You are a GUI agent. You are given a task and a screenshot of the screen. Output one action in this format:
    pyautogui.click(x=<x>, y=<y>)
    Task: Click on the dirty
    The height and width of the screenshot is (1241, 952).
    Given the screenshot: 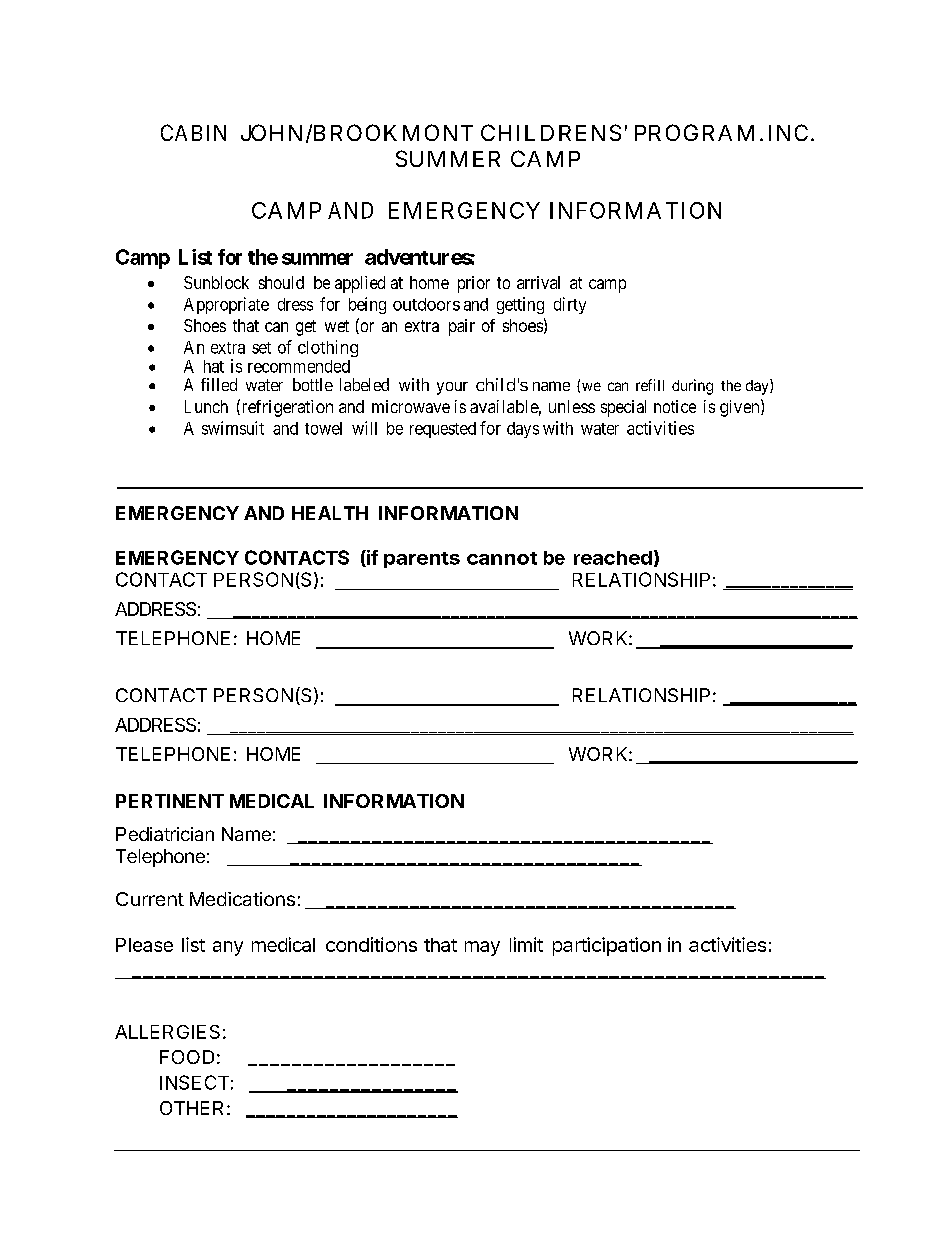 What is the action you would take?
    pyautogui.click(x=570, y=305)
